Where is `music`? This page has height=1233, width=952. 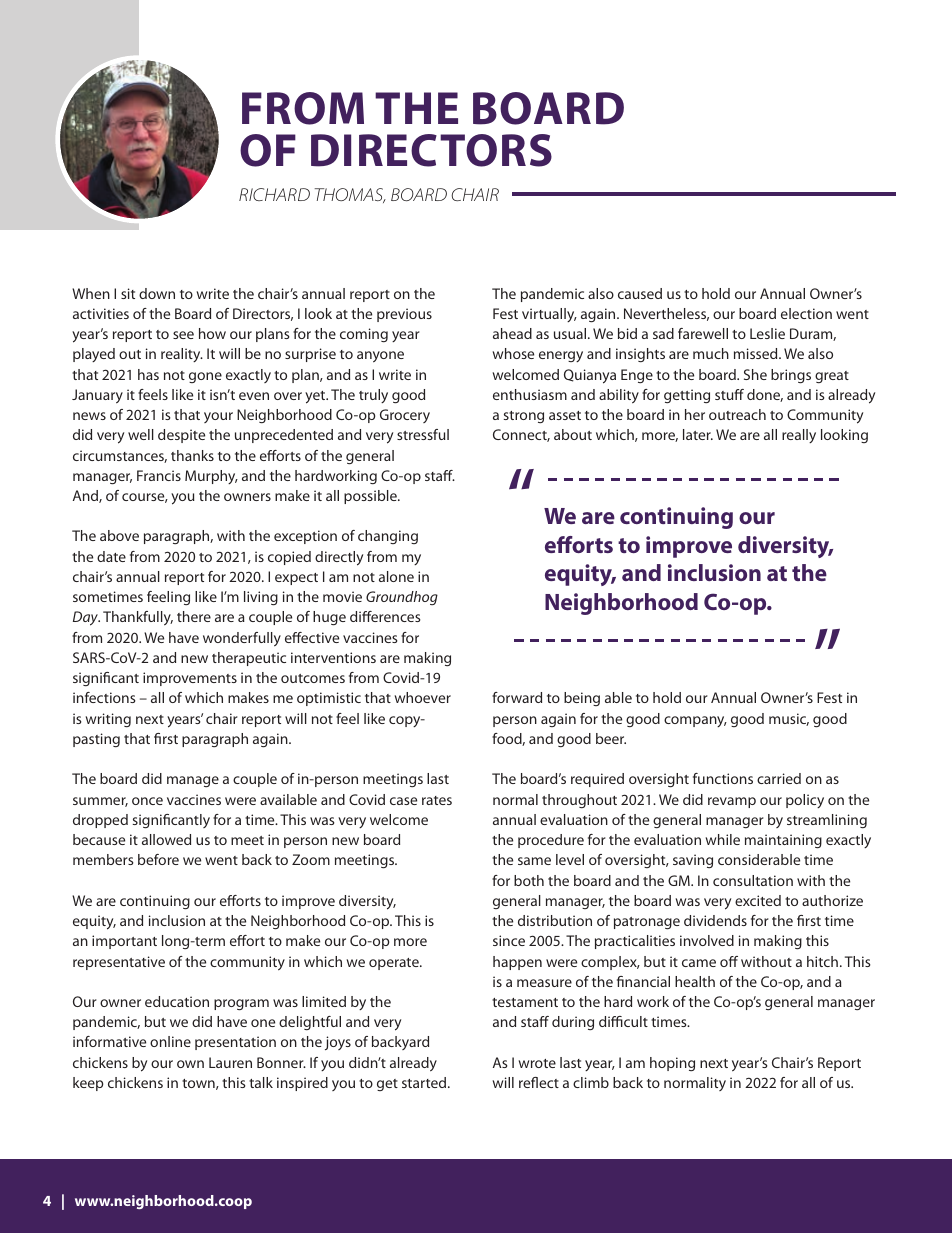 music is located at coordinates (789, 719).
